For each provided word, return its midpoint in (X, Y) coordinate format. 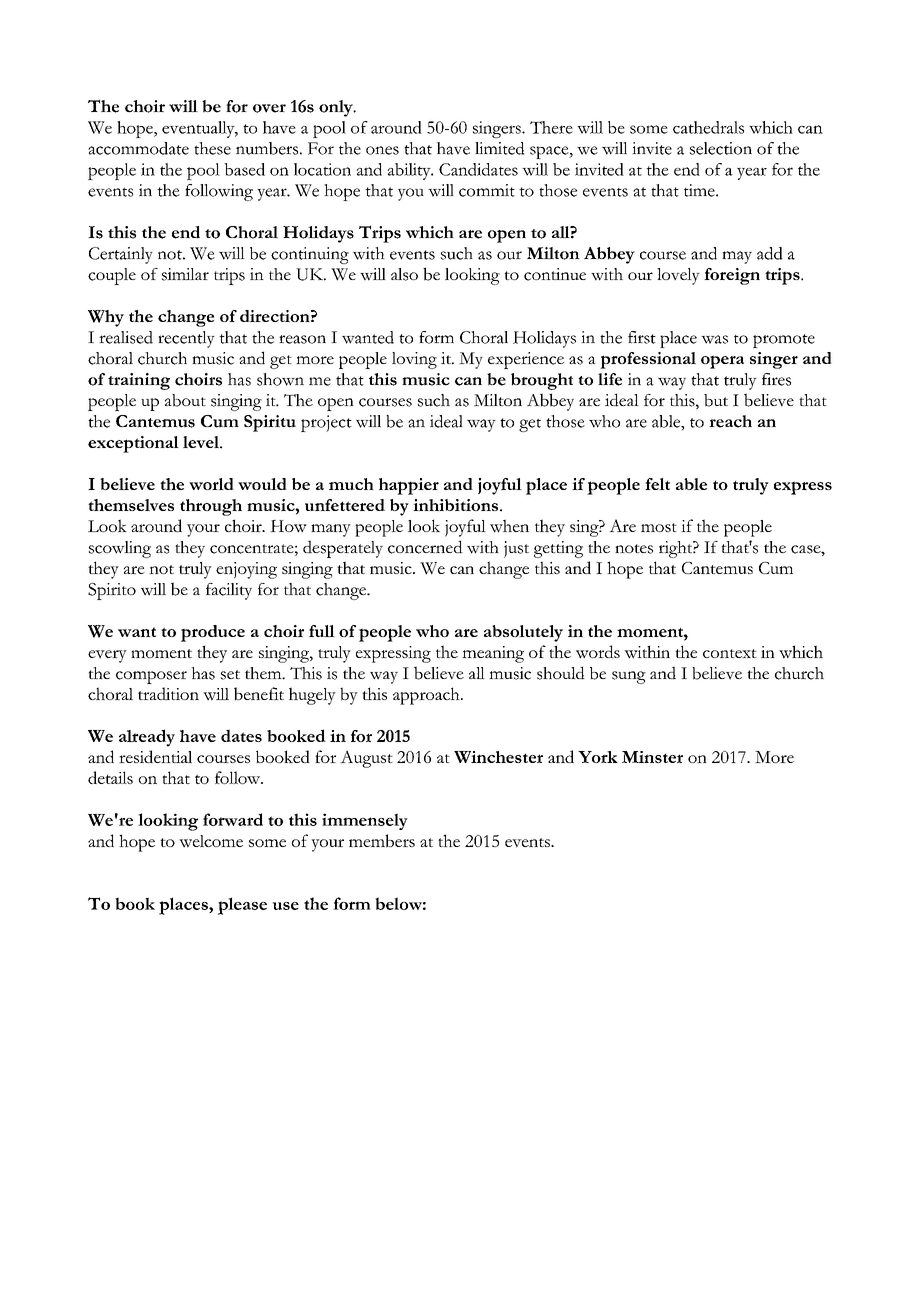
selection (721, 148)
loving (414, 360)
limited (500, 148)
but (716, 400)
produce (213, 633)
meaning (493, 654)
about (185, 400)
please (242, 906)
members (382, 841)
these (212, 148)
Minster (652, 757)
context (730, 653)
